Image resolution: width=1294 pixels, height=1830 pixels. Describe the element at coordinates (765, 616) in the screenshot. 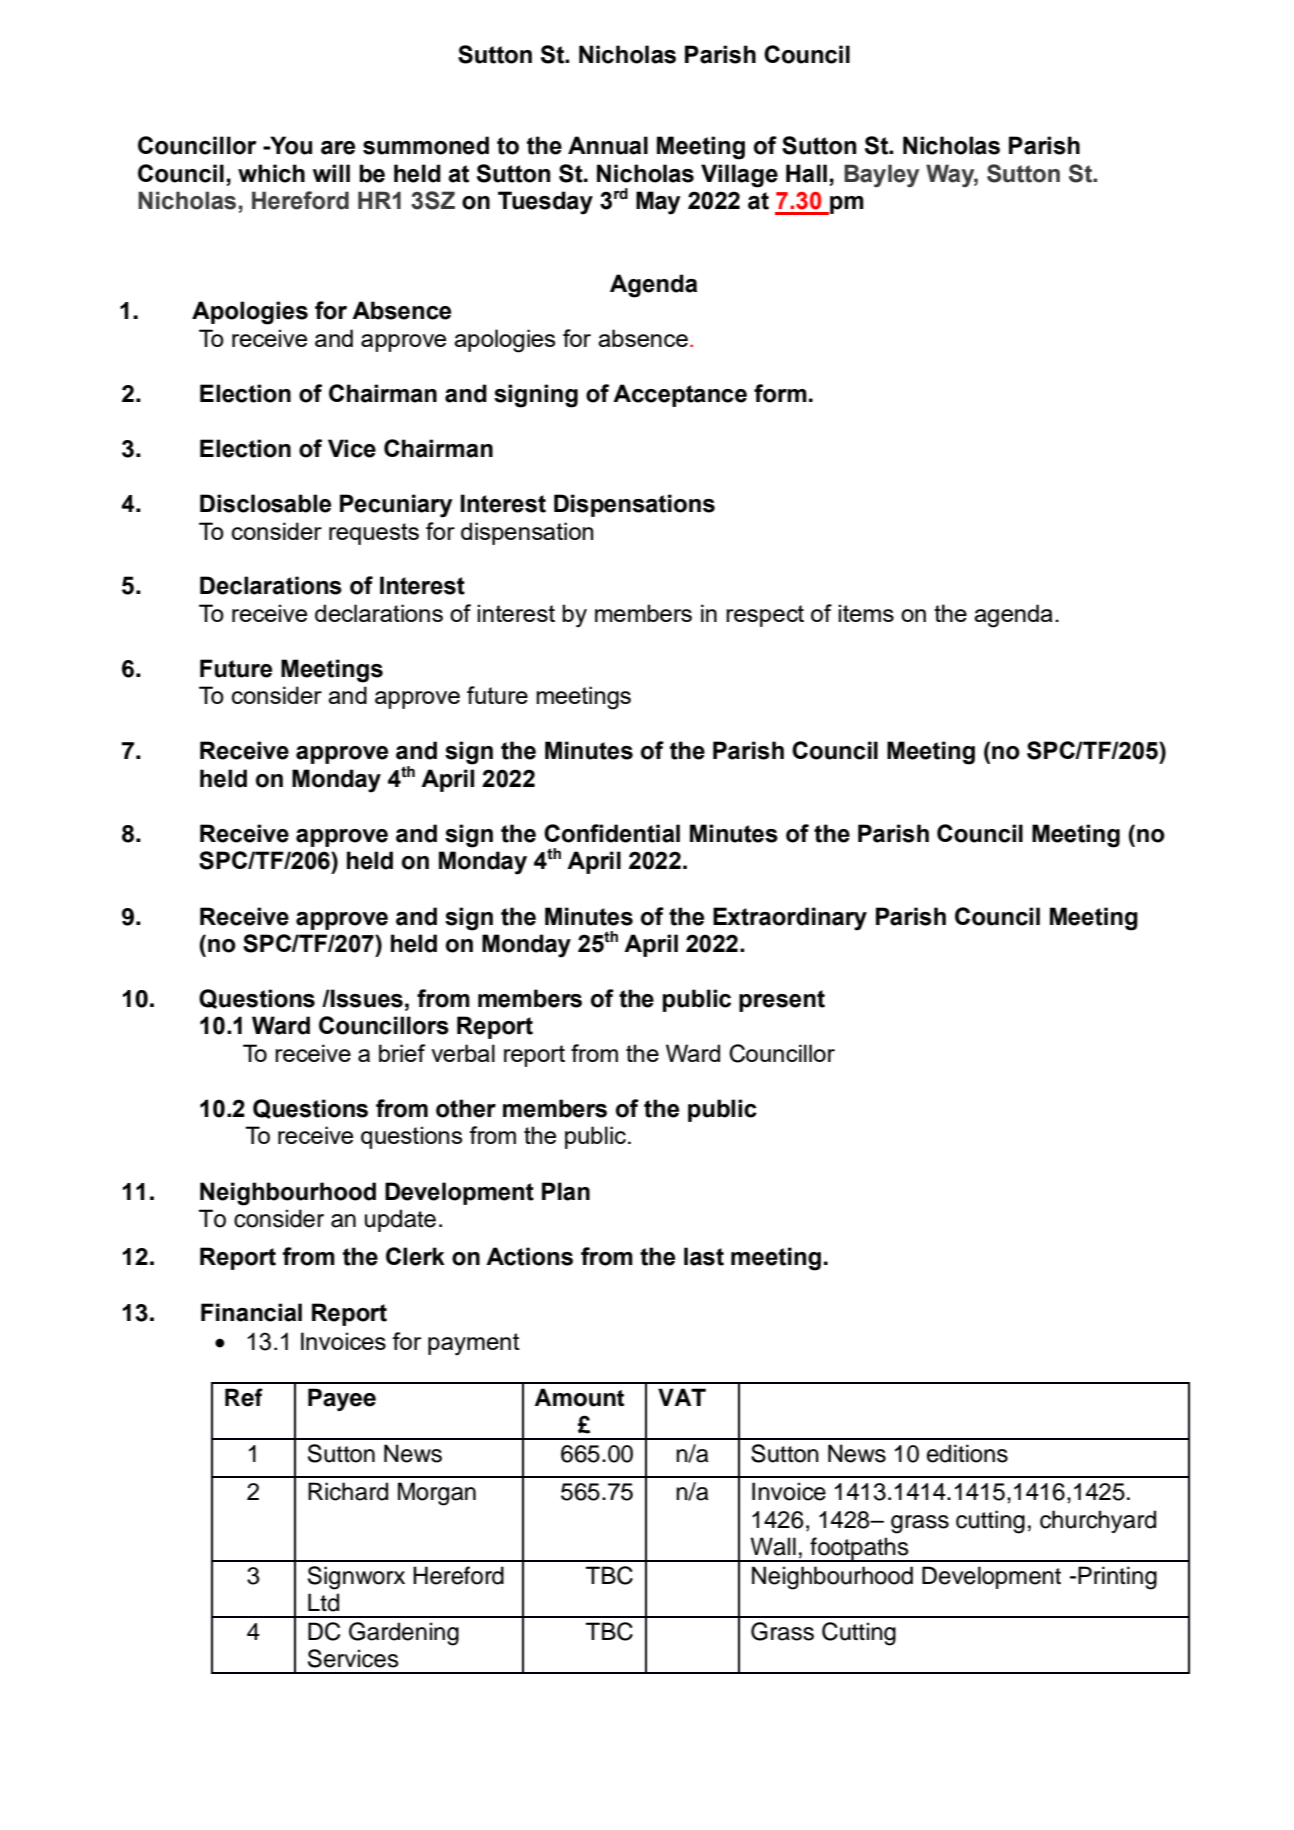

I see `respect` at that location.
